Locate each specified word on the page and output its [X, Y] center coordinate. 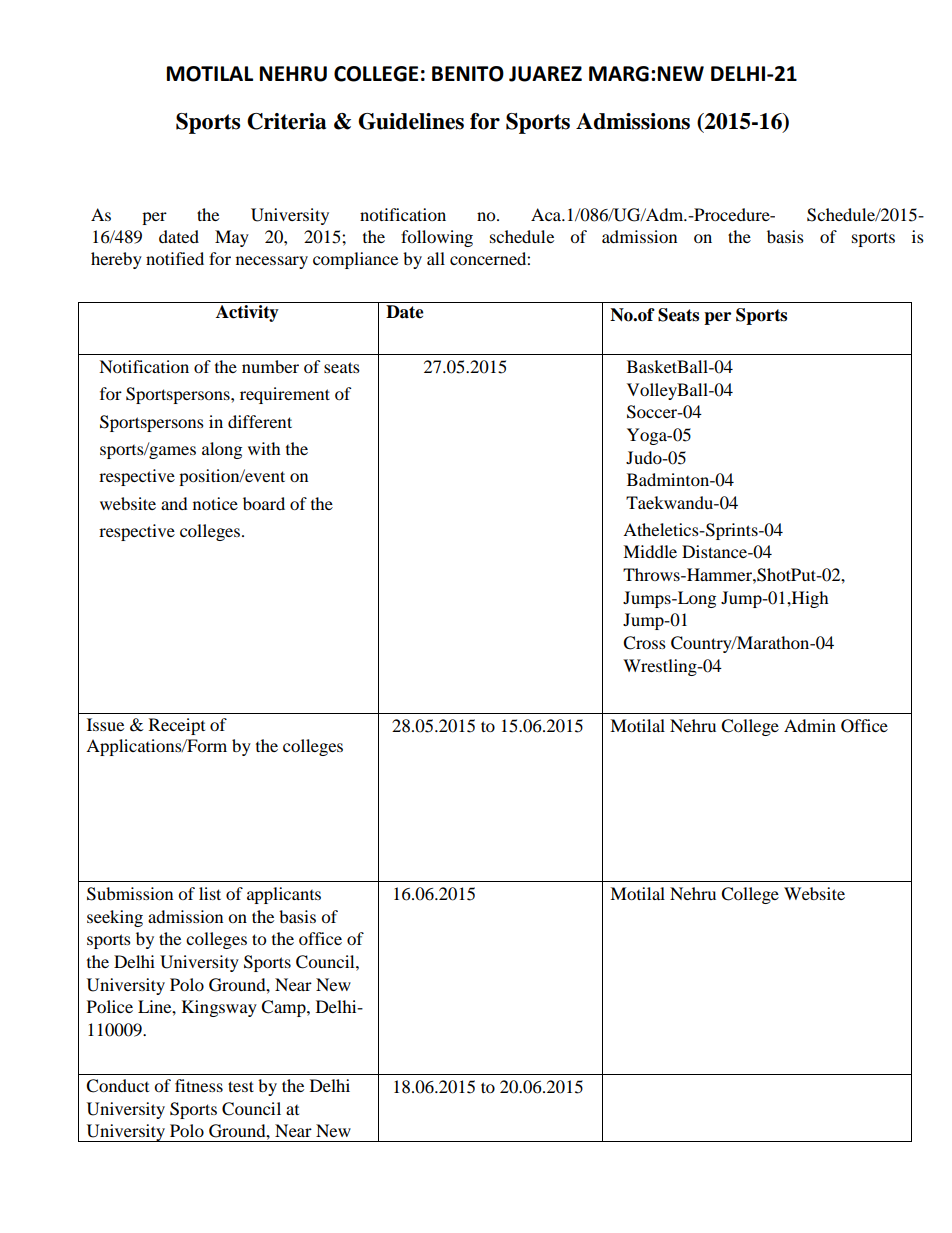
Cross [644, 643]
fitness [199, 1085]
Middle [650, 551]
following [437, 238]
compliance [355, 260]
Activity [247, 313]
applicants [284, 895]
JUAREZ [545, 74]
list [210, 893]
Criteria [286, 121]
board [264, 503]
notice [215, 503]
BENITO [468, 74]
